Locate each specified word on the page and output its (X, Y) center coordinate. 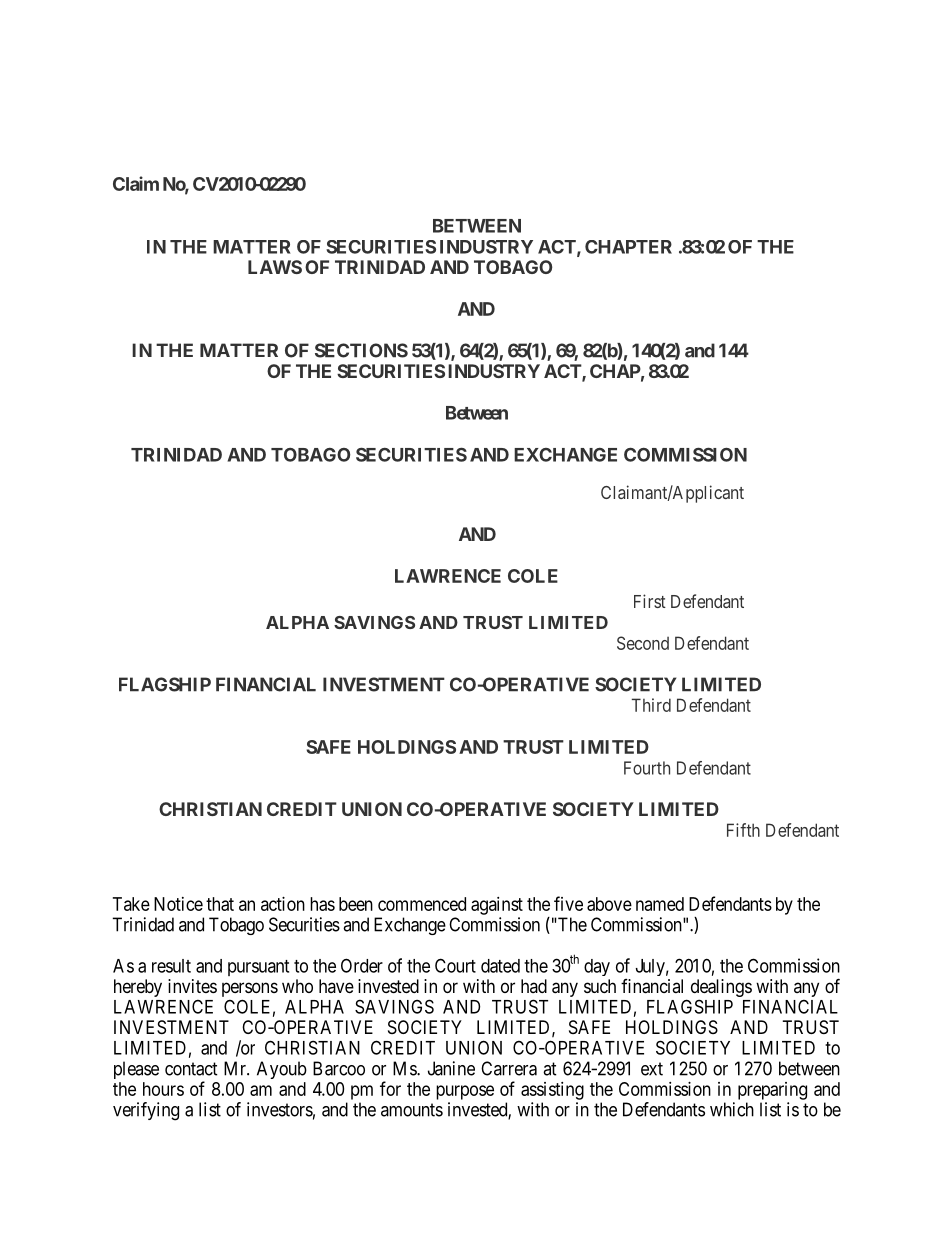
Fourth (647, 768)
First (650, 601)
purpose (465, 1092)
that (220, 904)
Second (643, 643)
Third (651, 705)
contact (191, 1069)
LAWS (275, 267)
